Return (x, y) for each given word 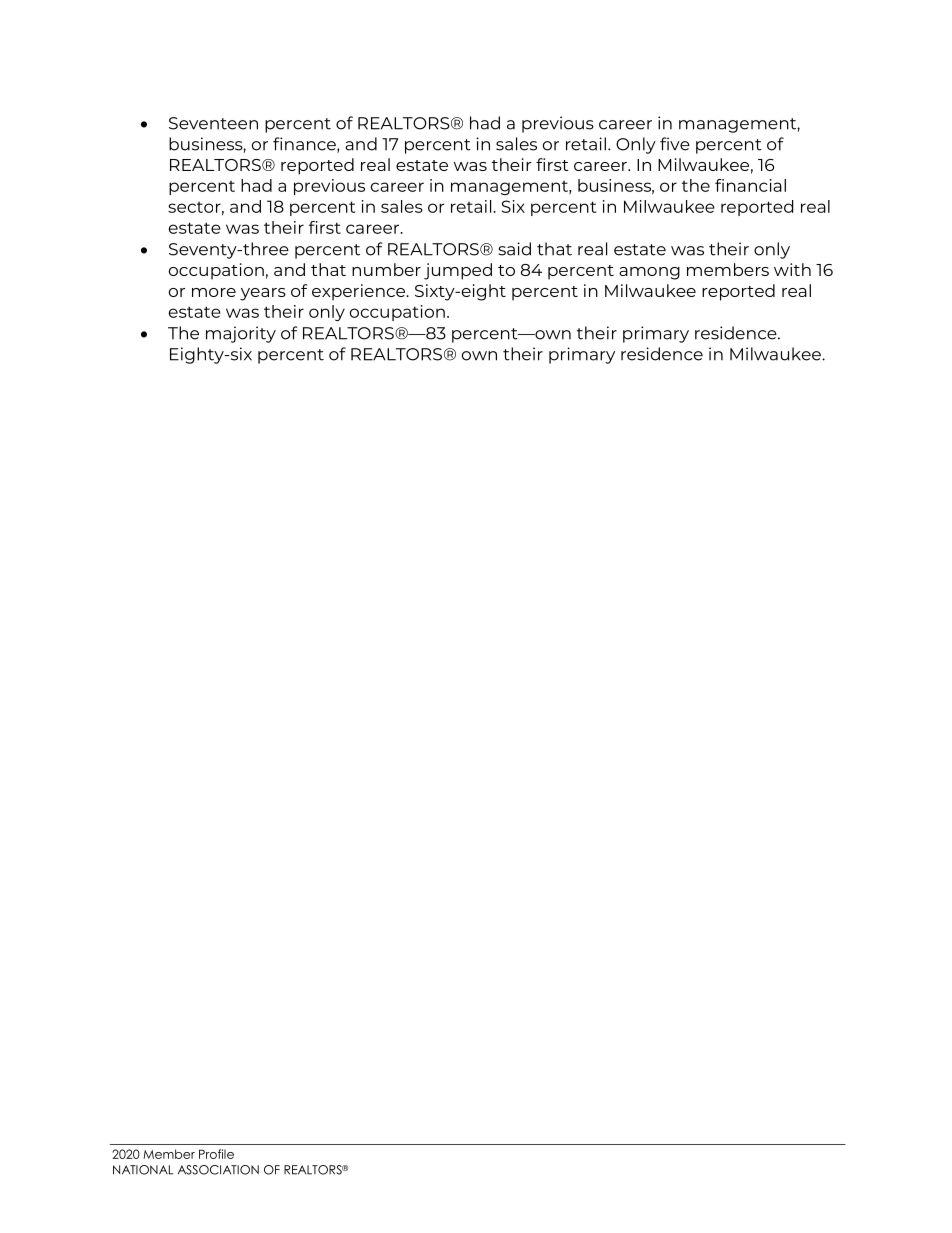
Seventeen (213, 123)
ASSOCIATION (218, 1170)
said (514, 249)
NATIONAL (143, 1170)
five (675, 144)
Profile (216, 1154)
